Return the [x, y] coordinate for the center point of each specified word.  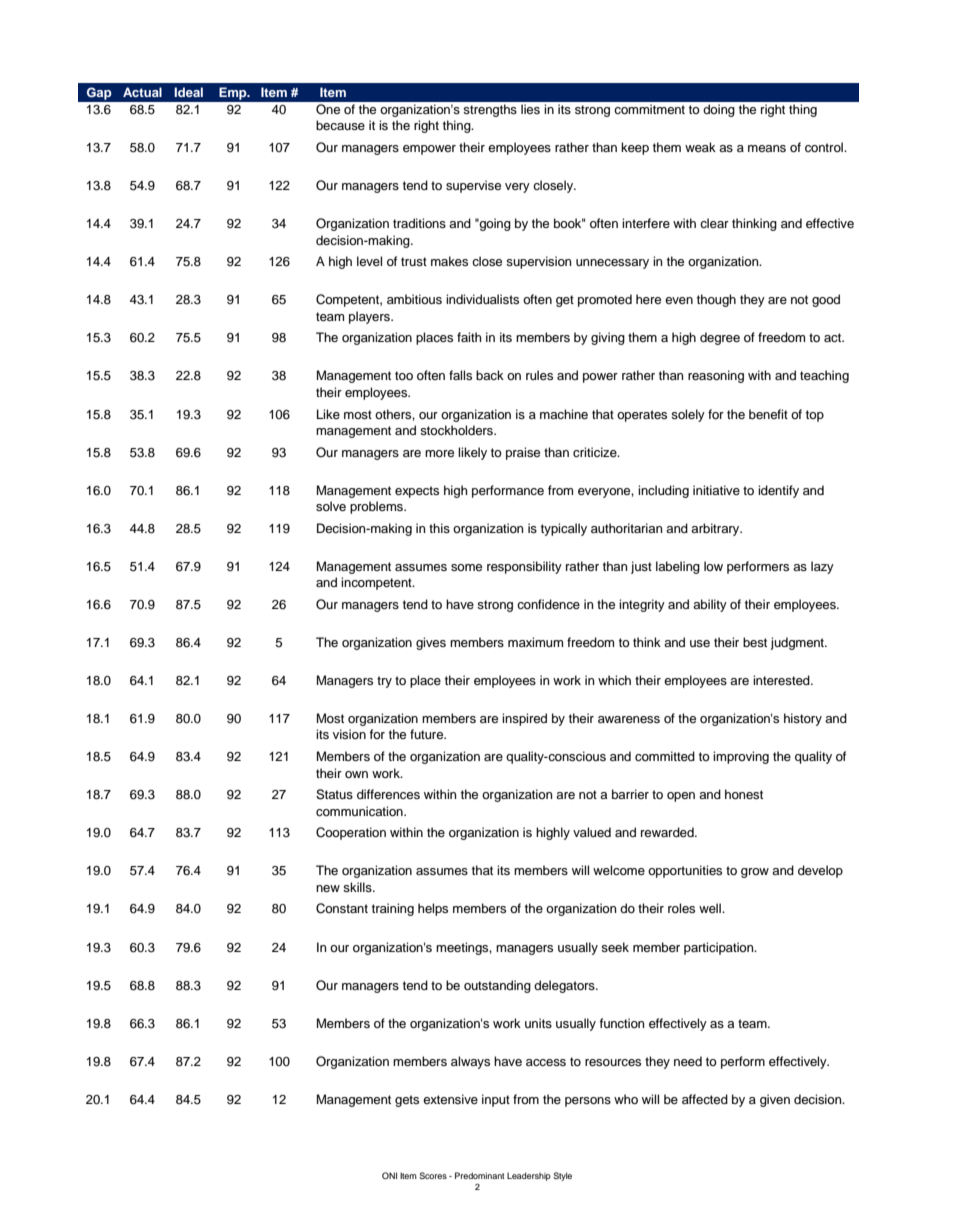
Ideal [188, 92]
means [767, 148]
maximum [535, 642]
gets [407, 1101]
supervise [473, 186]
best [755, 642]
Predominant [480, 1175]
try [384, 682]
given [775, 1100]
